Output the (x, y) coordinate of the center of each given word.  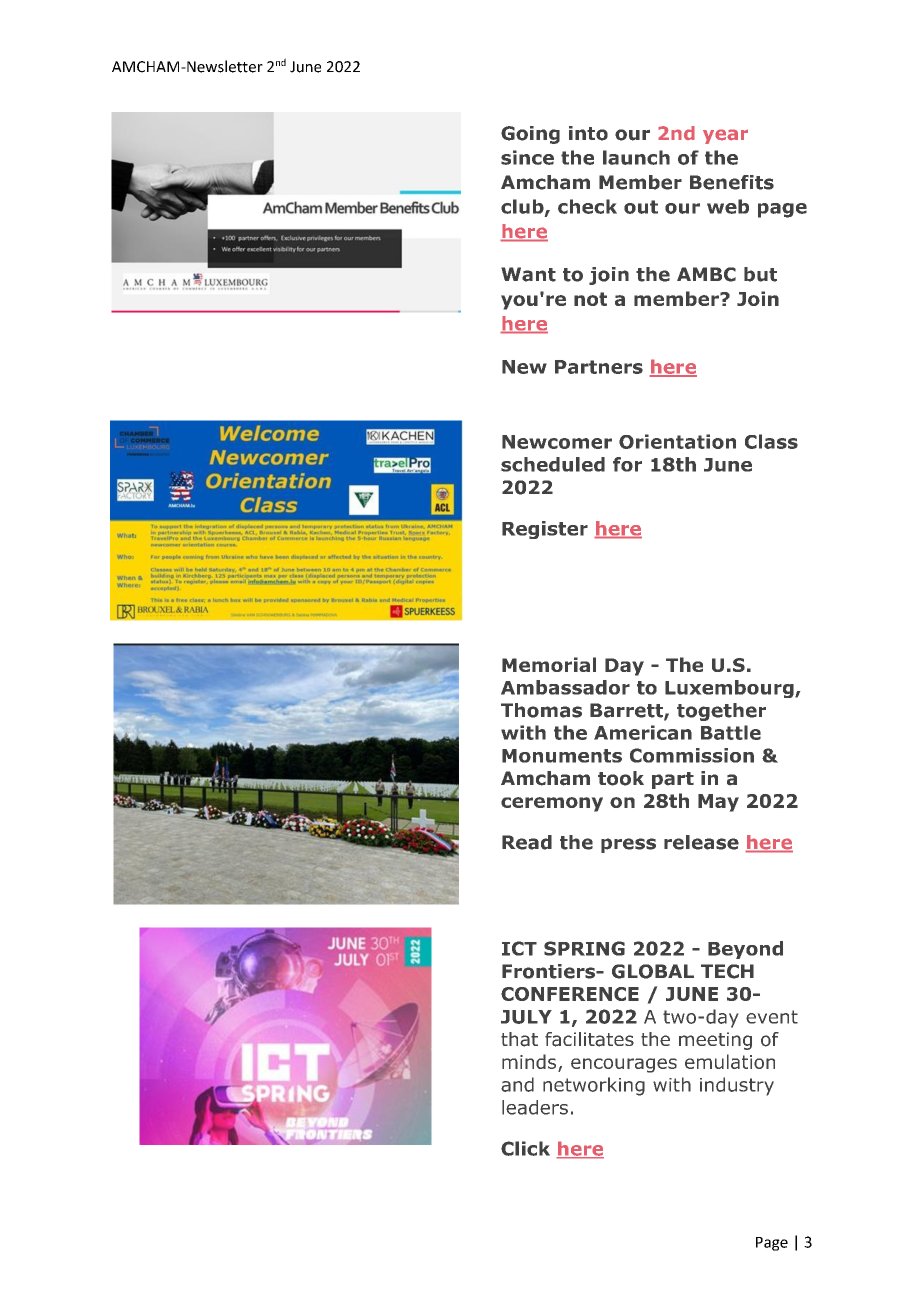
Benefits (732, 182)
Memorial (549, 664)
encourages (624, 1065)
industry (737, 1086)
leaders (535, 1107)
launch (636, 157)
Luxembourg (730, 689)
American (643, 732)
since (527, 157)
